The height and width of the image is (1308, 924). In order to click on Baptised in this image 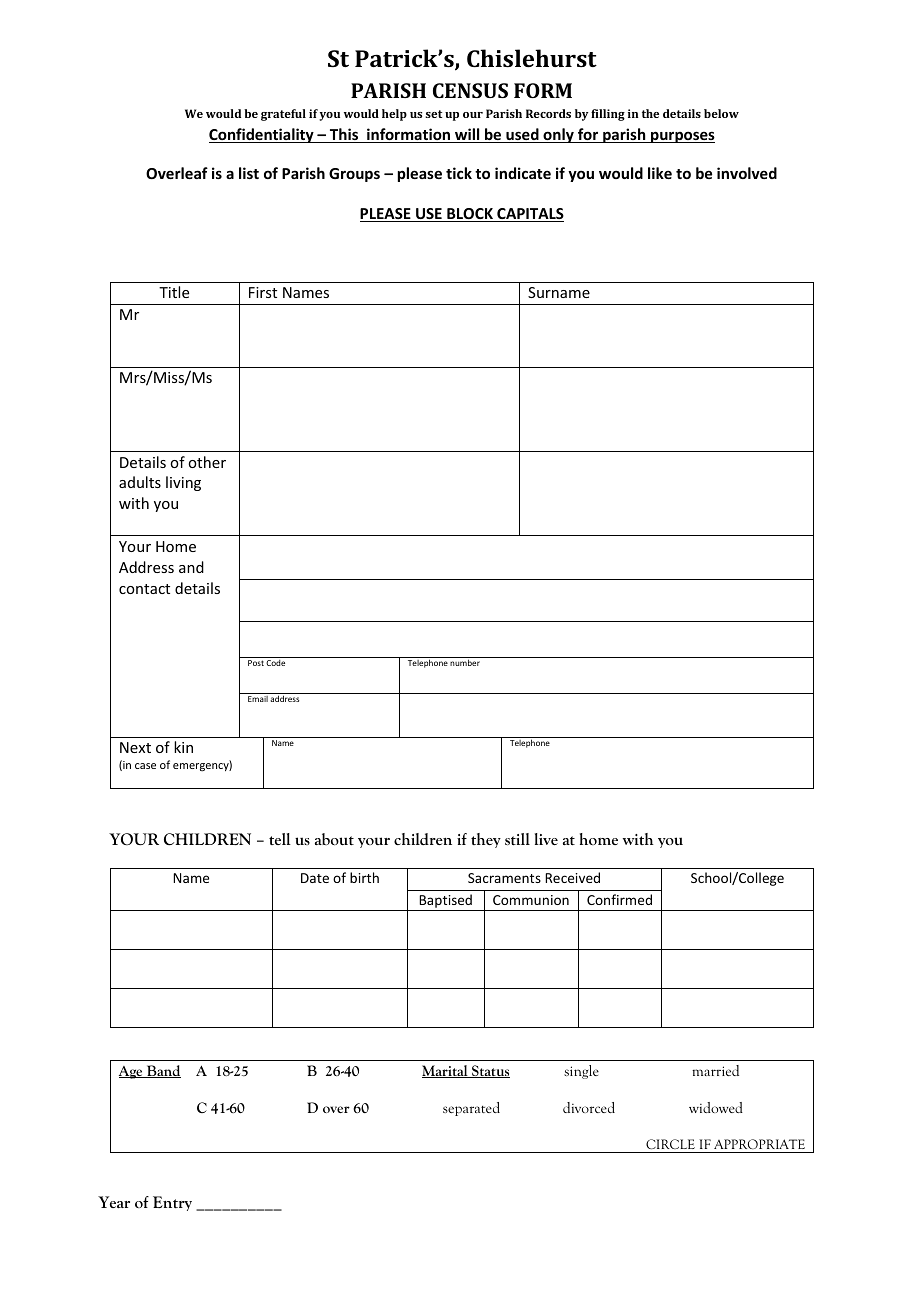, I will do `click(445, 902)`.
